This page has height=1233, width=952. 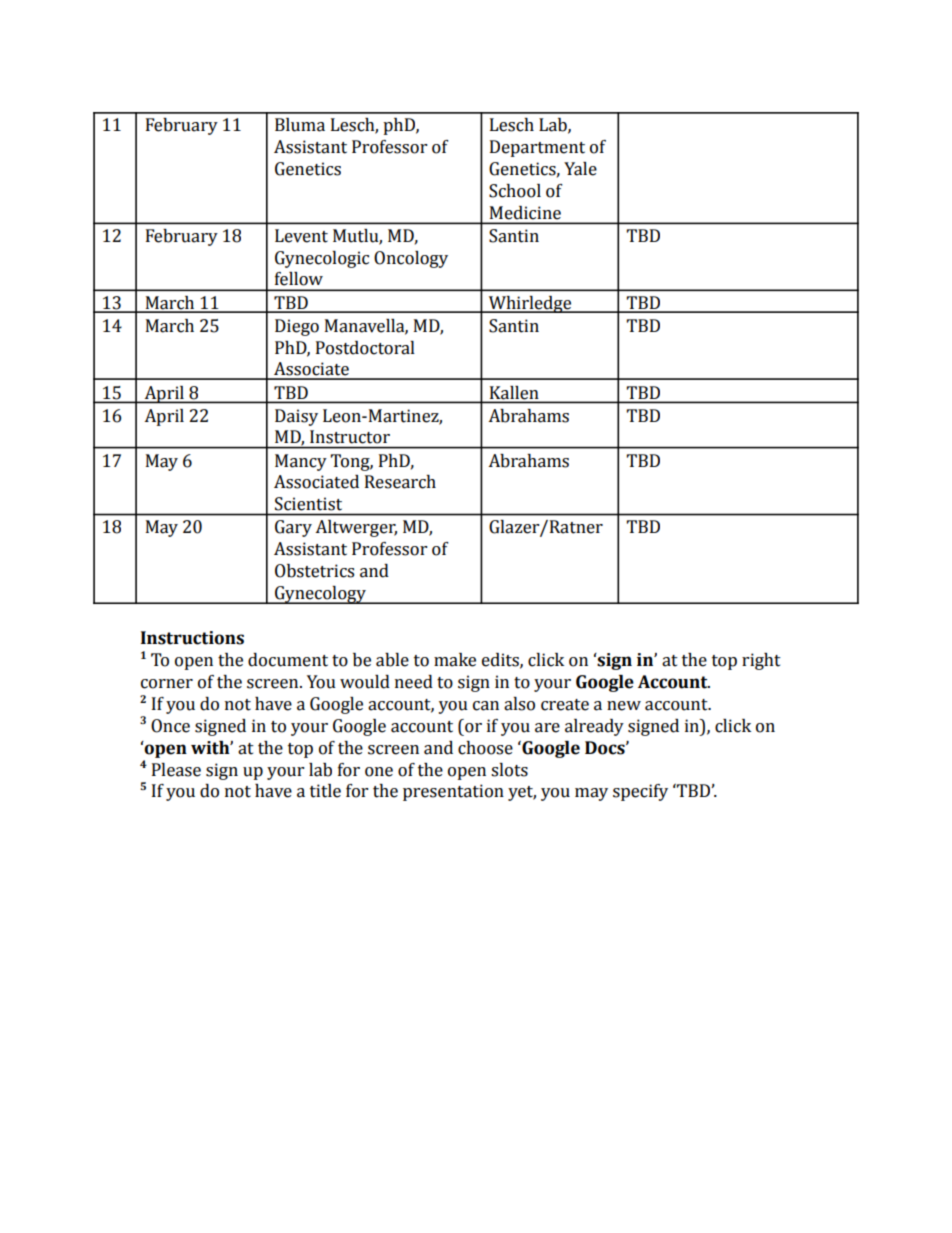 I want to click on Gynecology, so click(x=320, y=595).
